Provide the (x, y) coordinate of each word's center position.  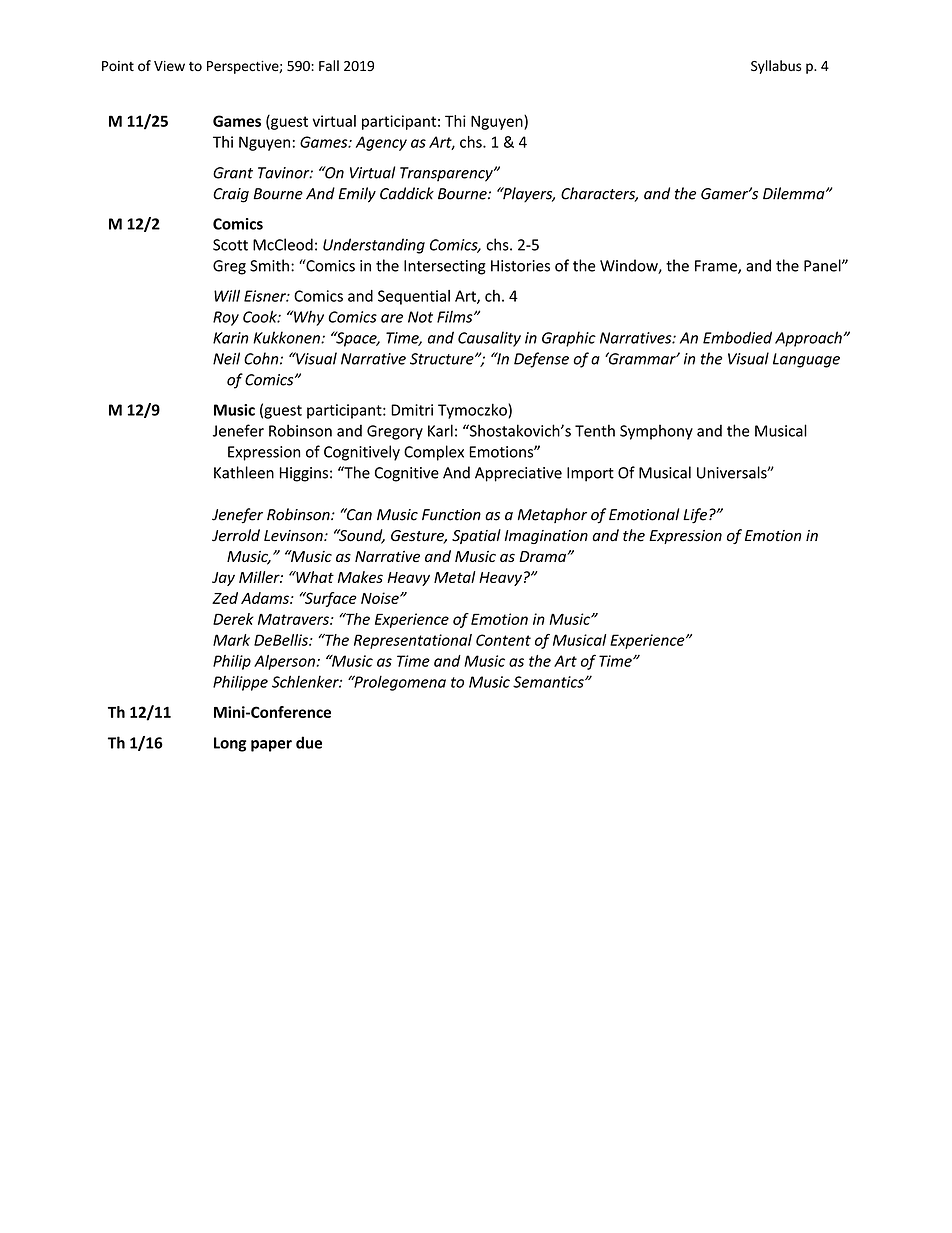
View (169, 66)
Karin (231, 338)
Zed (225, 598)
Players (528, 194)
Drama (543, 556)
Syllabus (776, 67)
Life (696, 516)
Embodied (737, 337)
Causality (489, 339)
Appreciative (518, 474)
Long (230, 744)
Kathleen (244, 472)
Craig (231, 195)
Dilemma (795, 193)
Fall (329, 65)
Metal (455, 577)
